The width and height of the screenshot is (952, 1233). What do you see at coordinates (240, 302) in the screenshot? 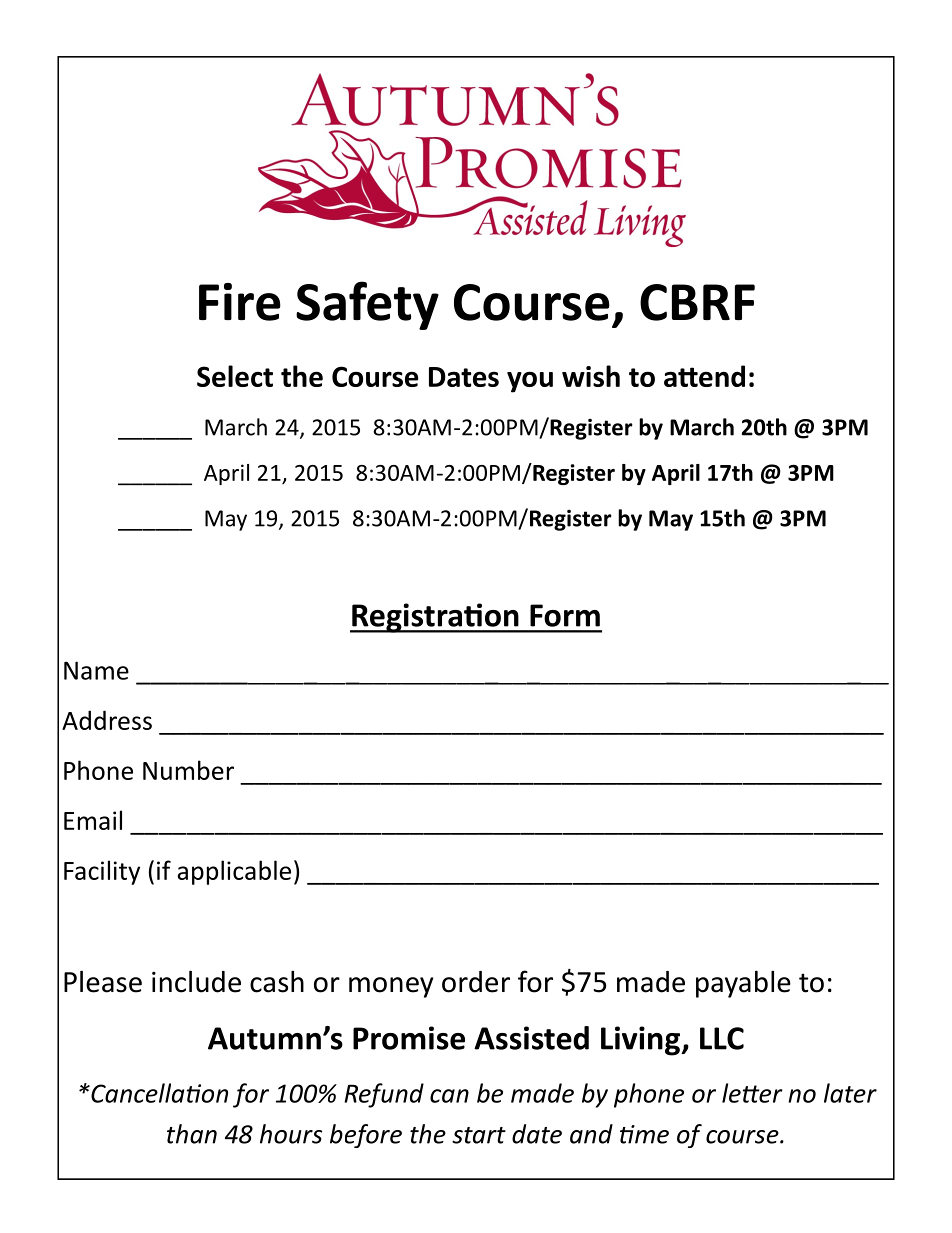
I see `Fire` at bounding box center [240, 302].
